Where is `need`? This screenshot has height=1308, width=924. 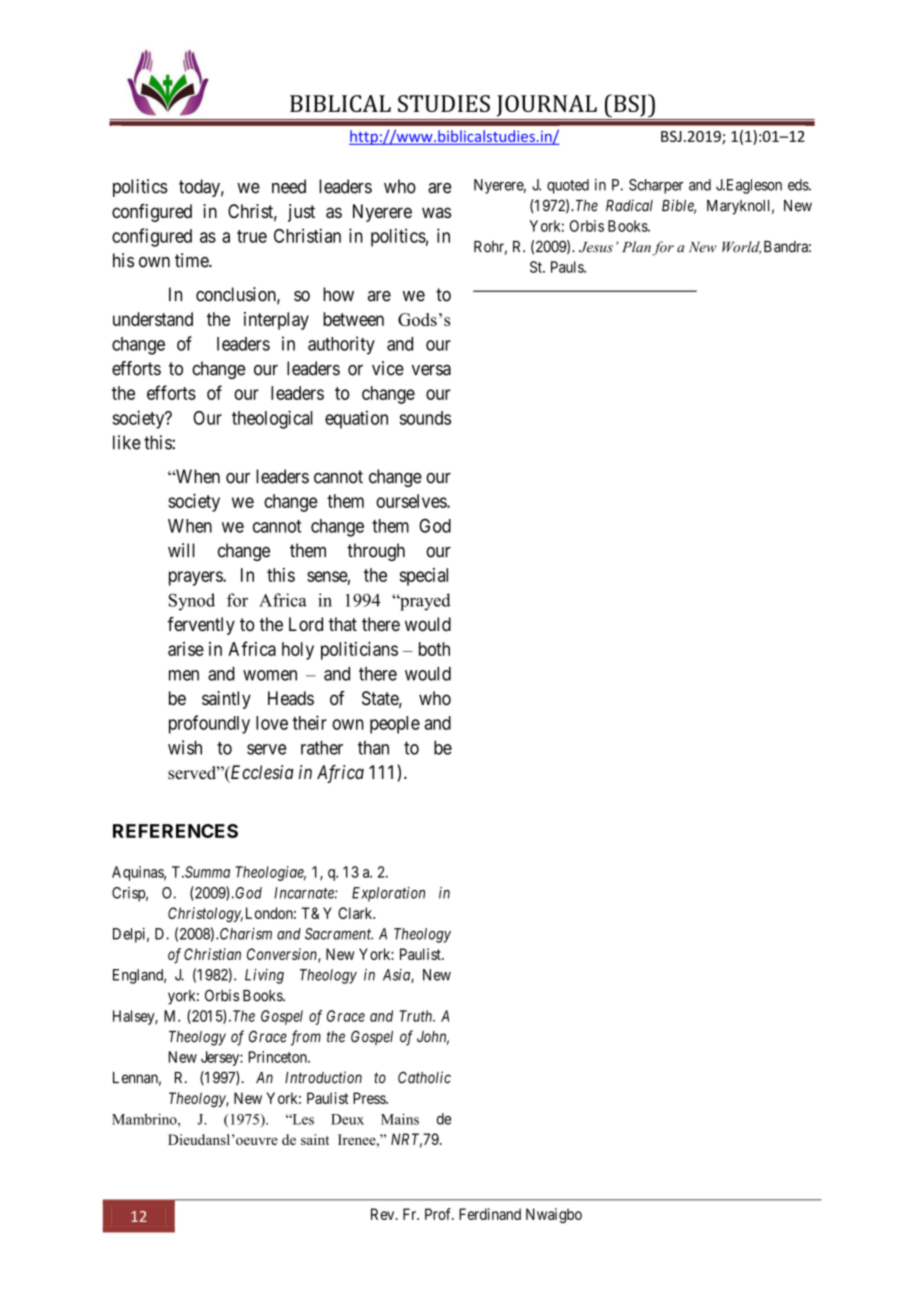 need is located at coordinates (289, 186).
